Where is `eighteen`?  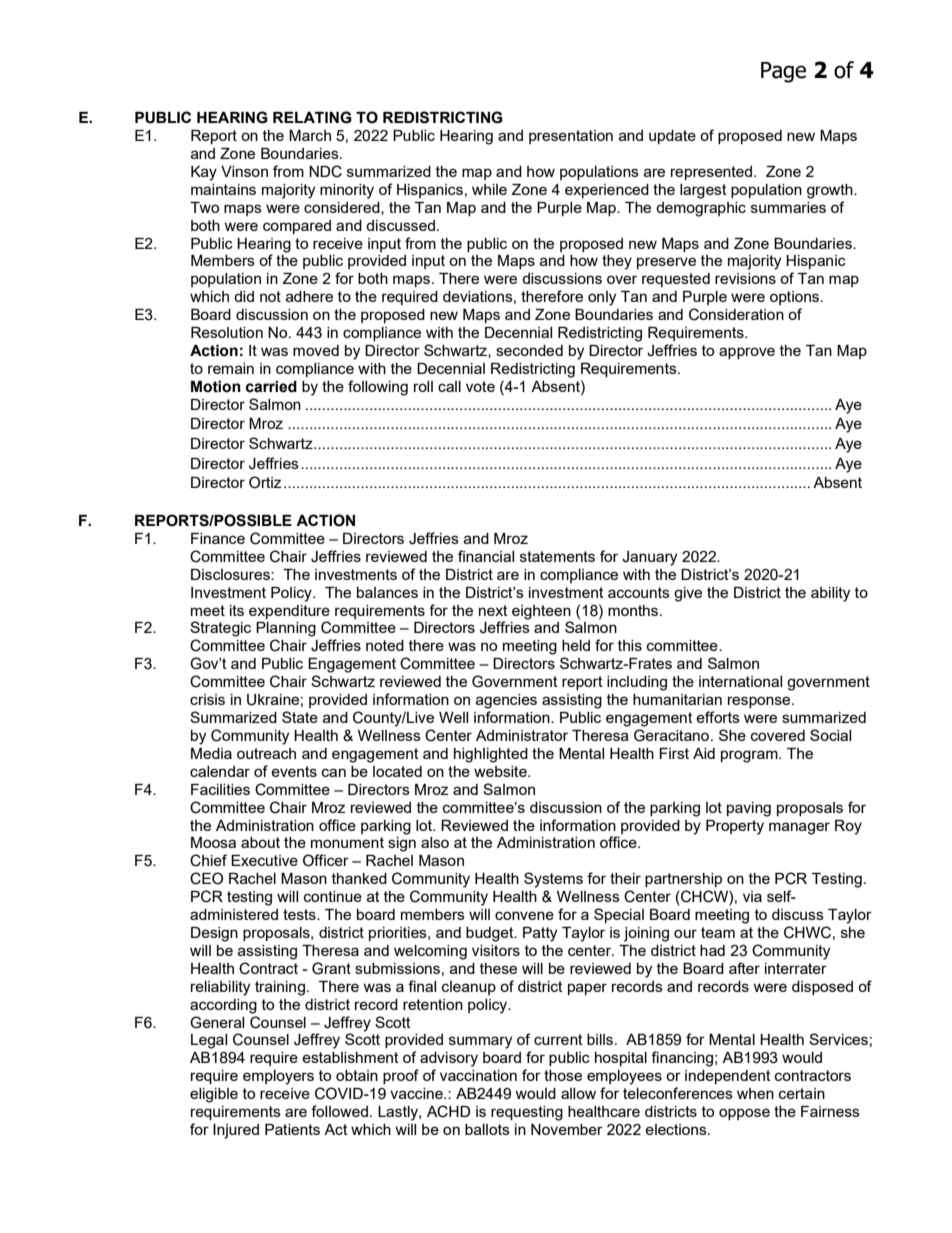 eighteen is located at coordinates (541, 612).
